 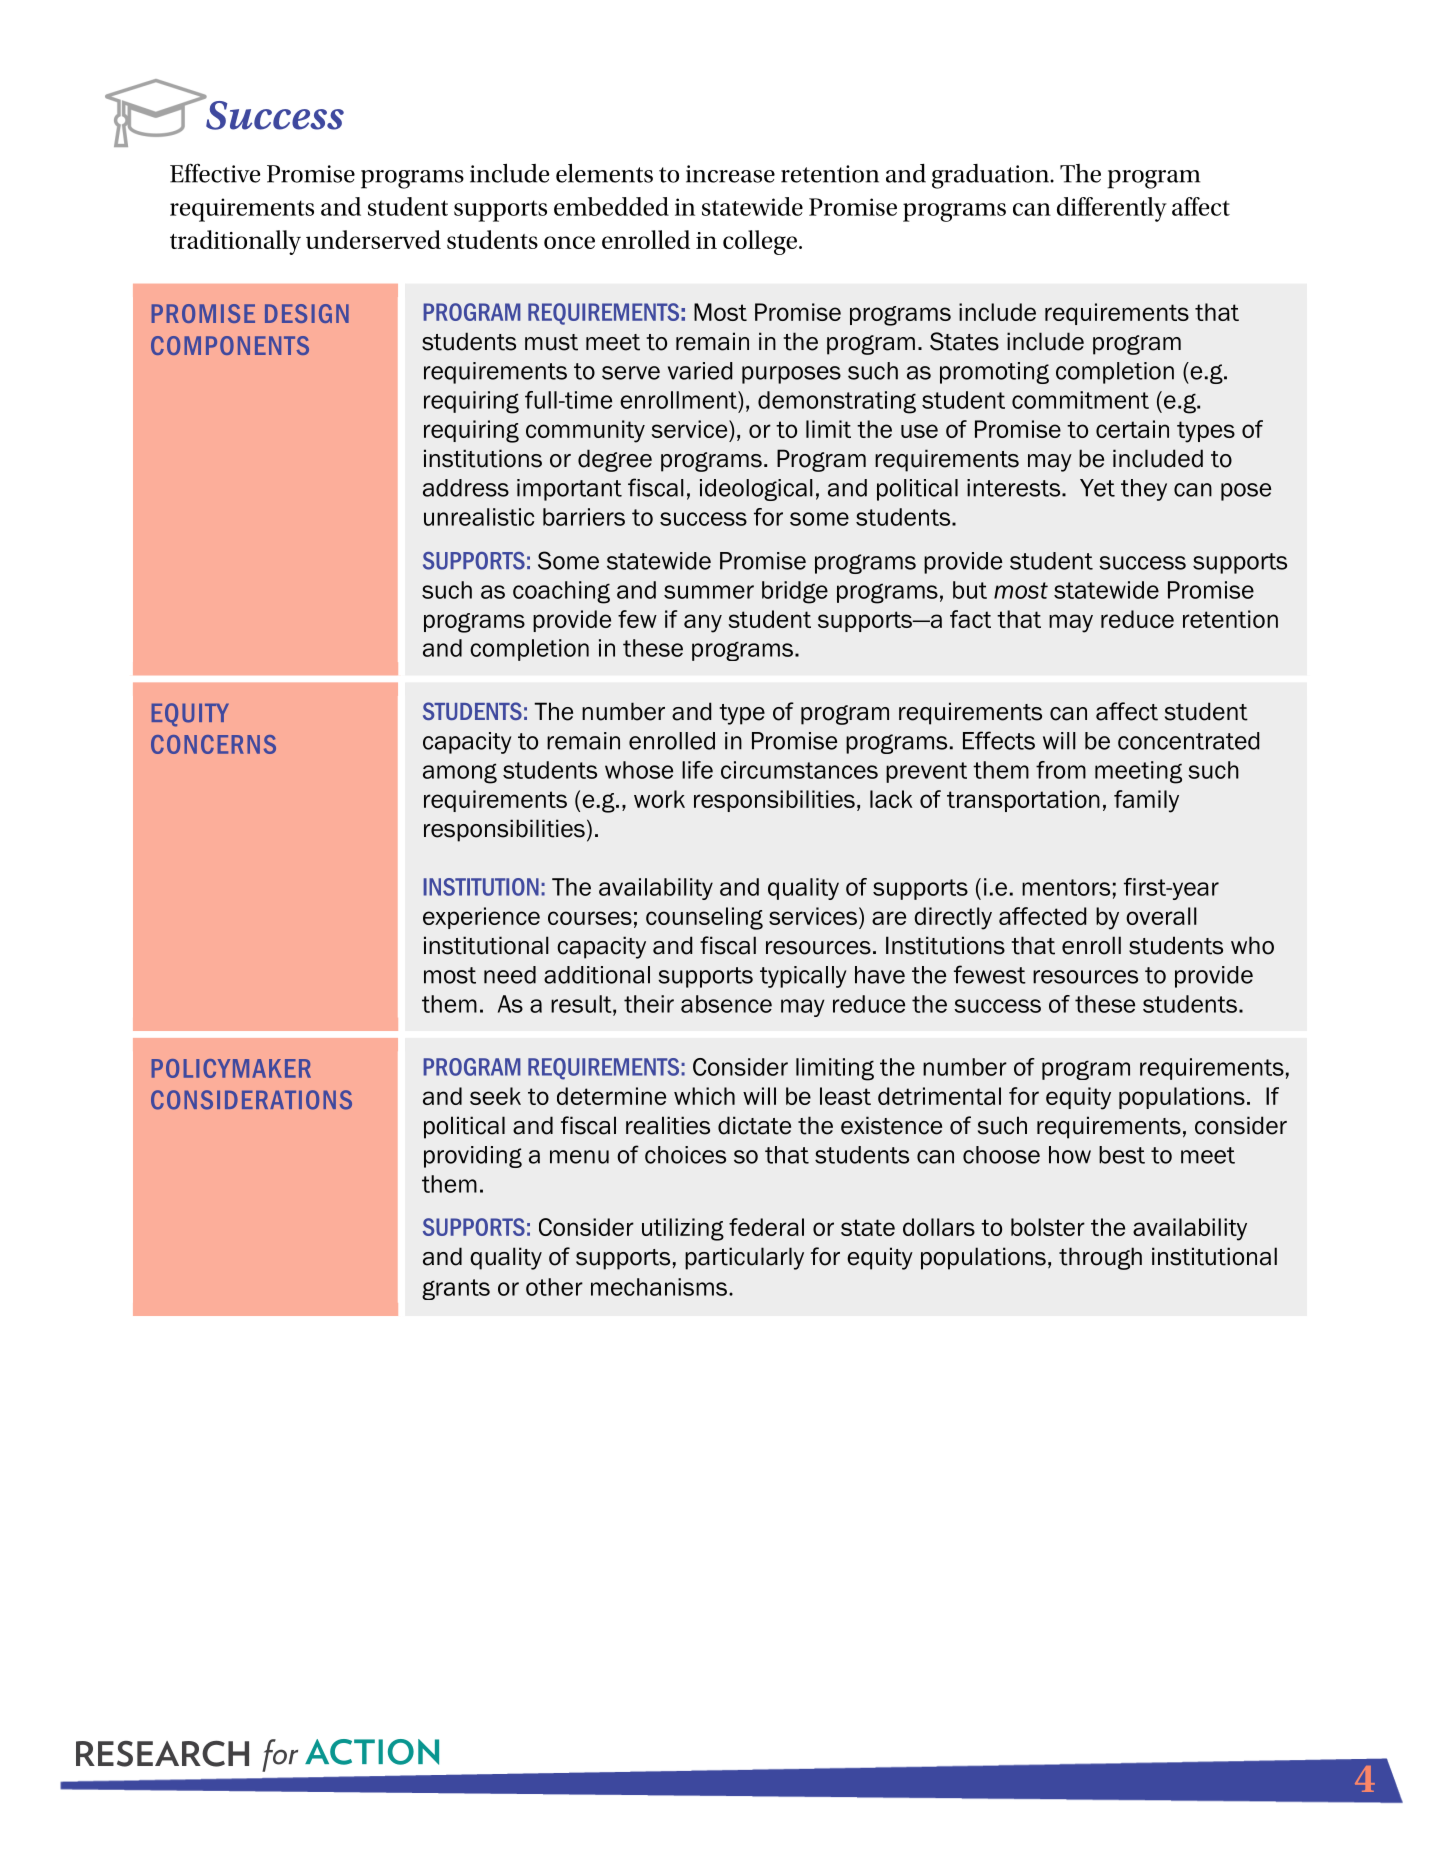 What do you see at coordinates (460, 773) in the screenshot?
I see `among` at bounding box center [460, 773].
